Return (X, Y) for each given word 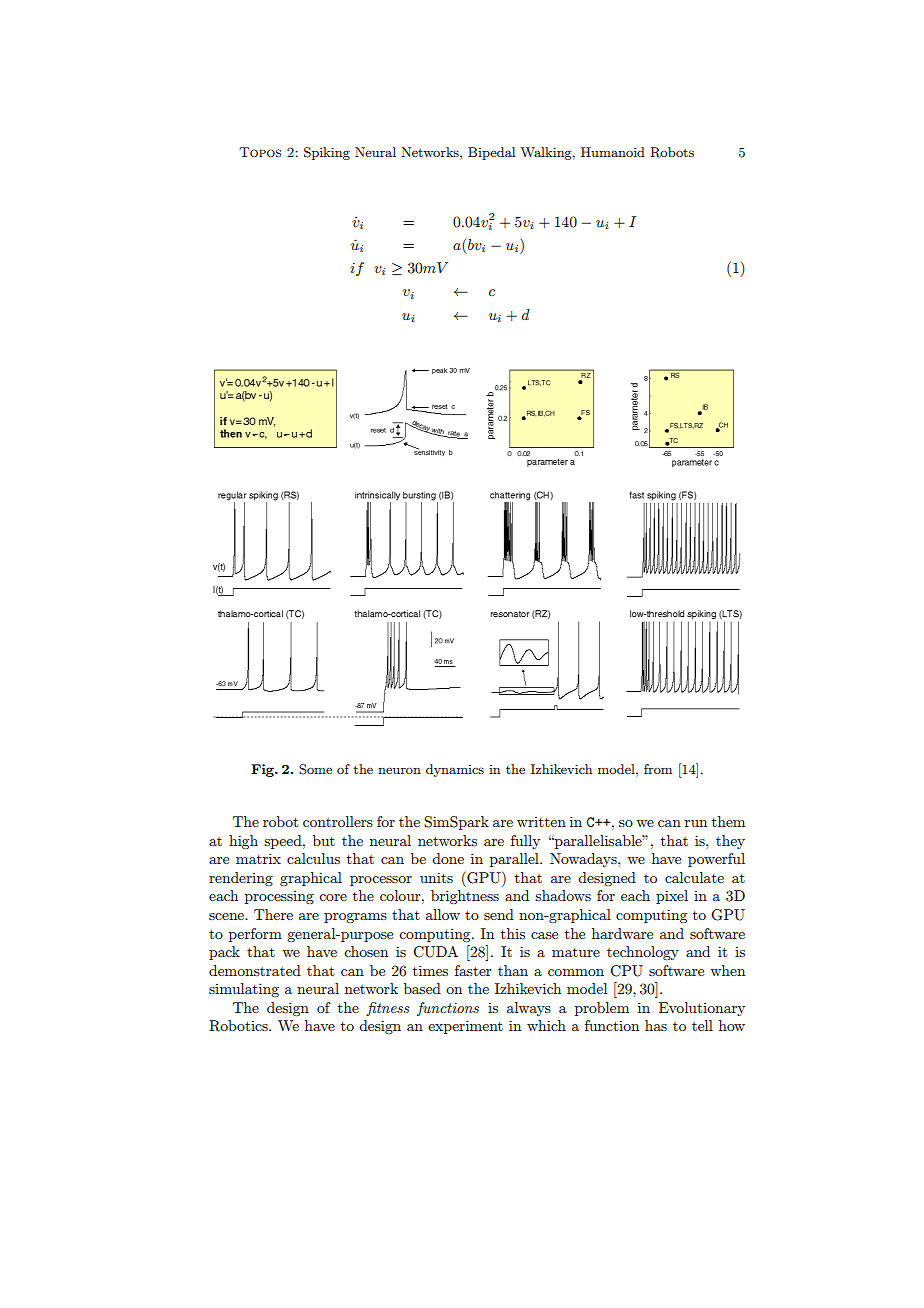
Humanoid (613, 152)
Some (315, 769)
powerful (716, 860)
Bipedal (491, 153)
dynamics (455, 770)
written (541, 822)
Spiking (327, 153)
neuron (399, 770)
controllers (338, 821)
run (696, 823)
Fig (263, 770)
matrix (258, 858)
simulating (244, 990)
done (448, 858)
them (728, 821)
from (658, 769)
